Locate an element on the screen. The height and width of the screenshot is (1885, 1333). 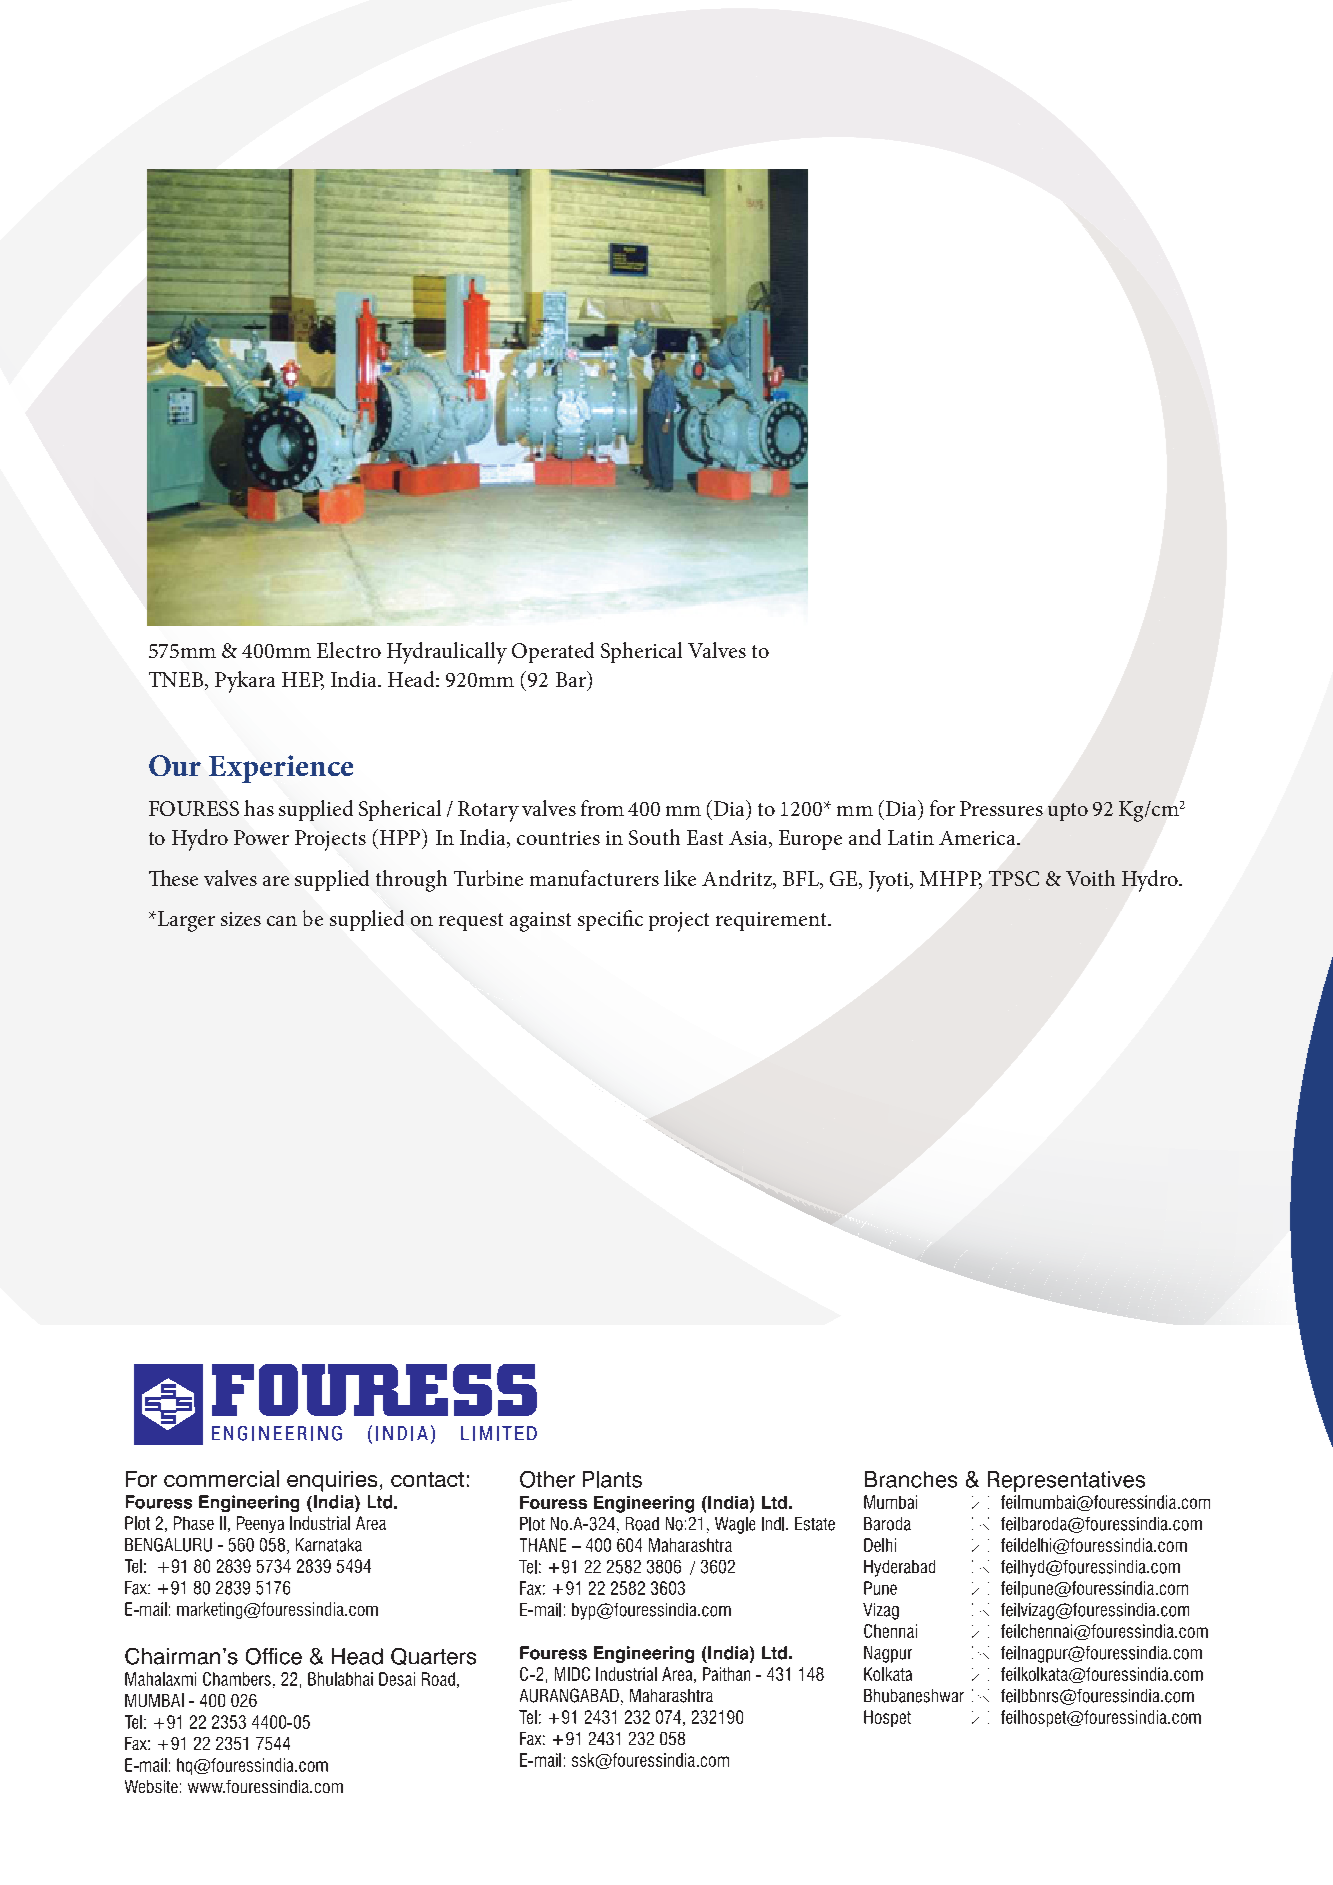
against is located at coordinates (540, 922).
